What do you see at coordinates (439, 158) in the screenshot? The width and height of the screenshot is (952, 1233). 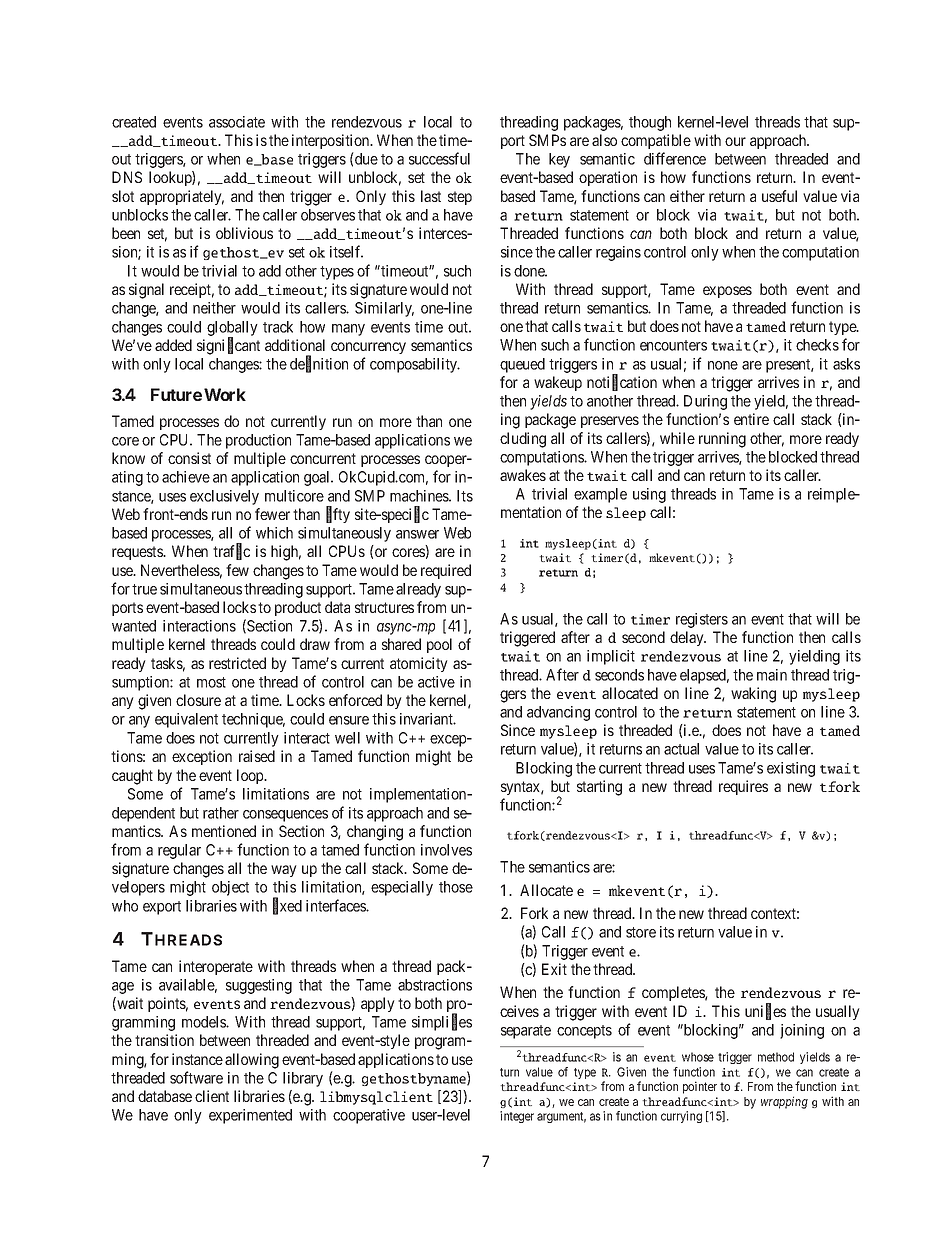 I see `successful` at bounding box center [439, 158].
